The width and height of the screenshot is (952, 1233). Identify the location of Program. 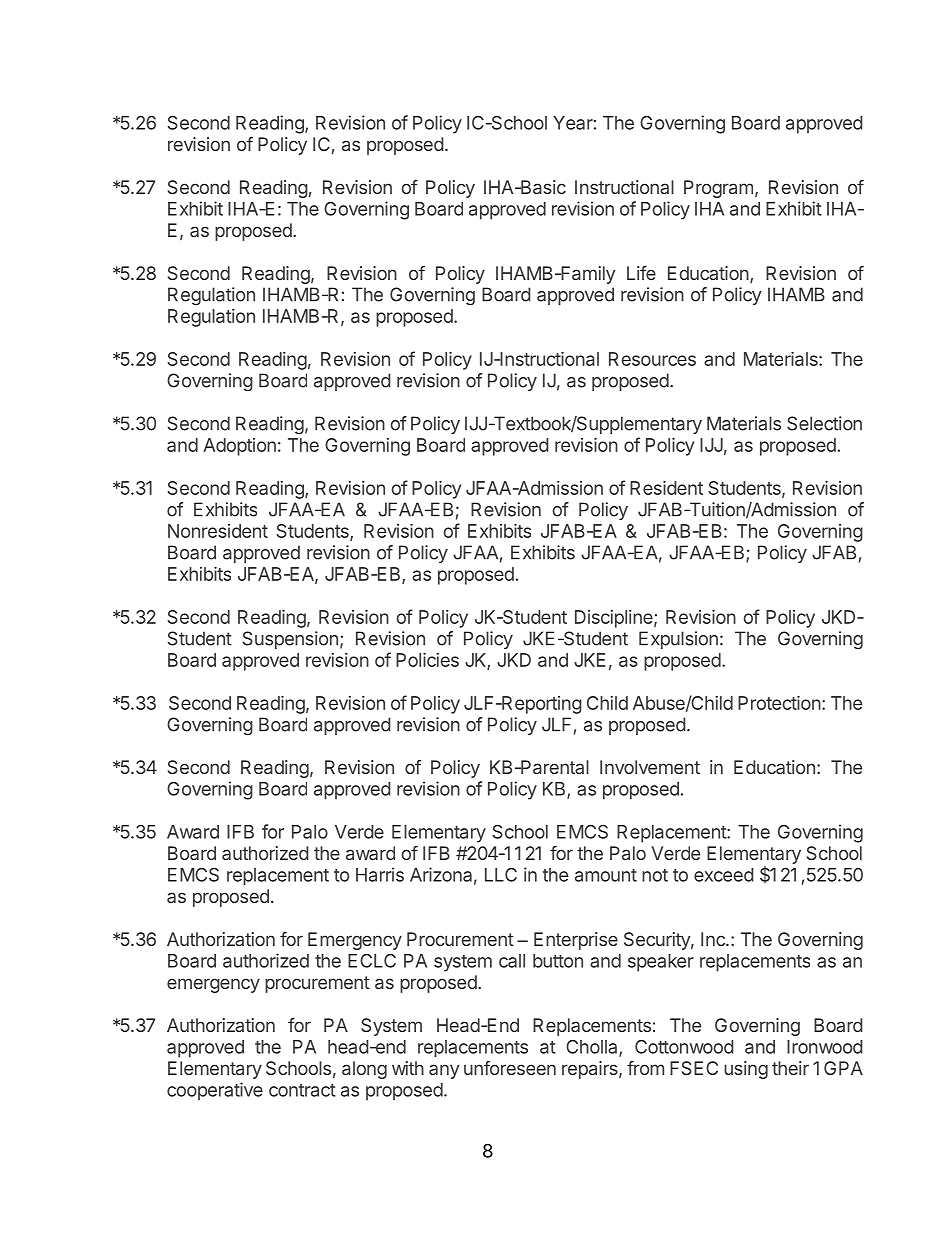
(718, 189).
